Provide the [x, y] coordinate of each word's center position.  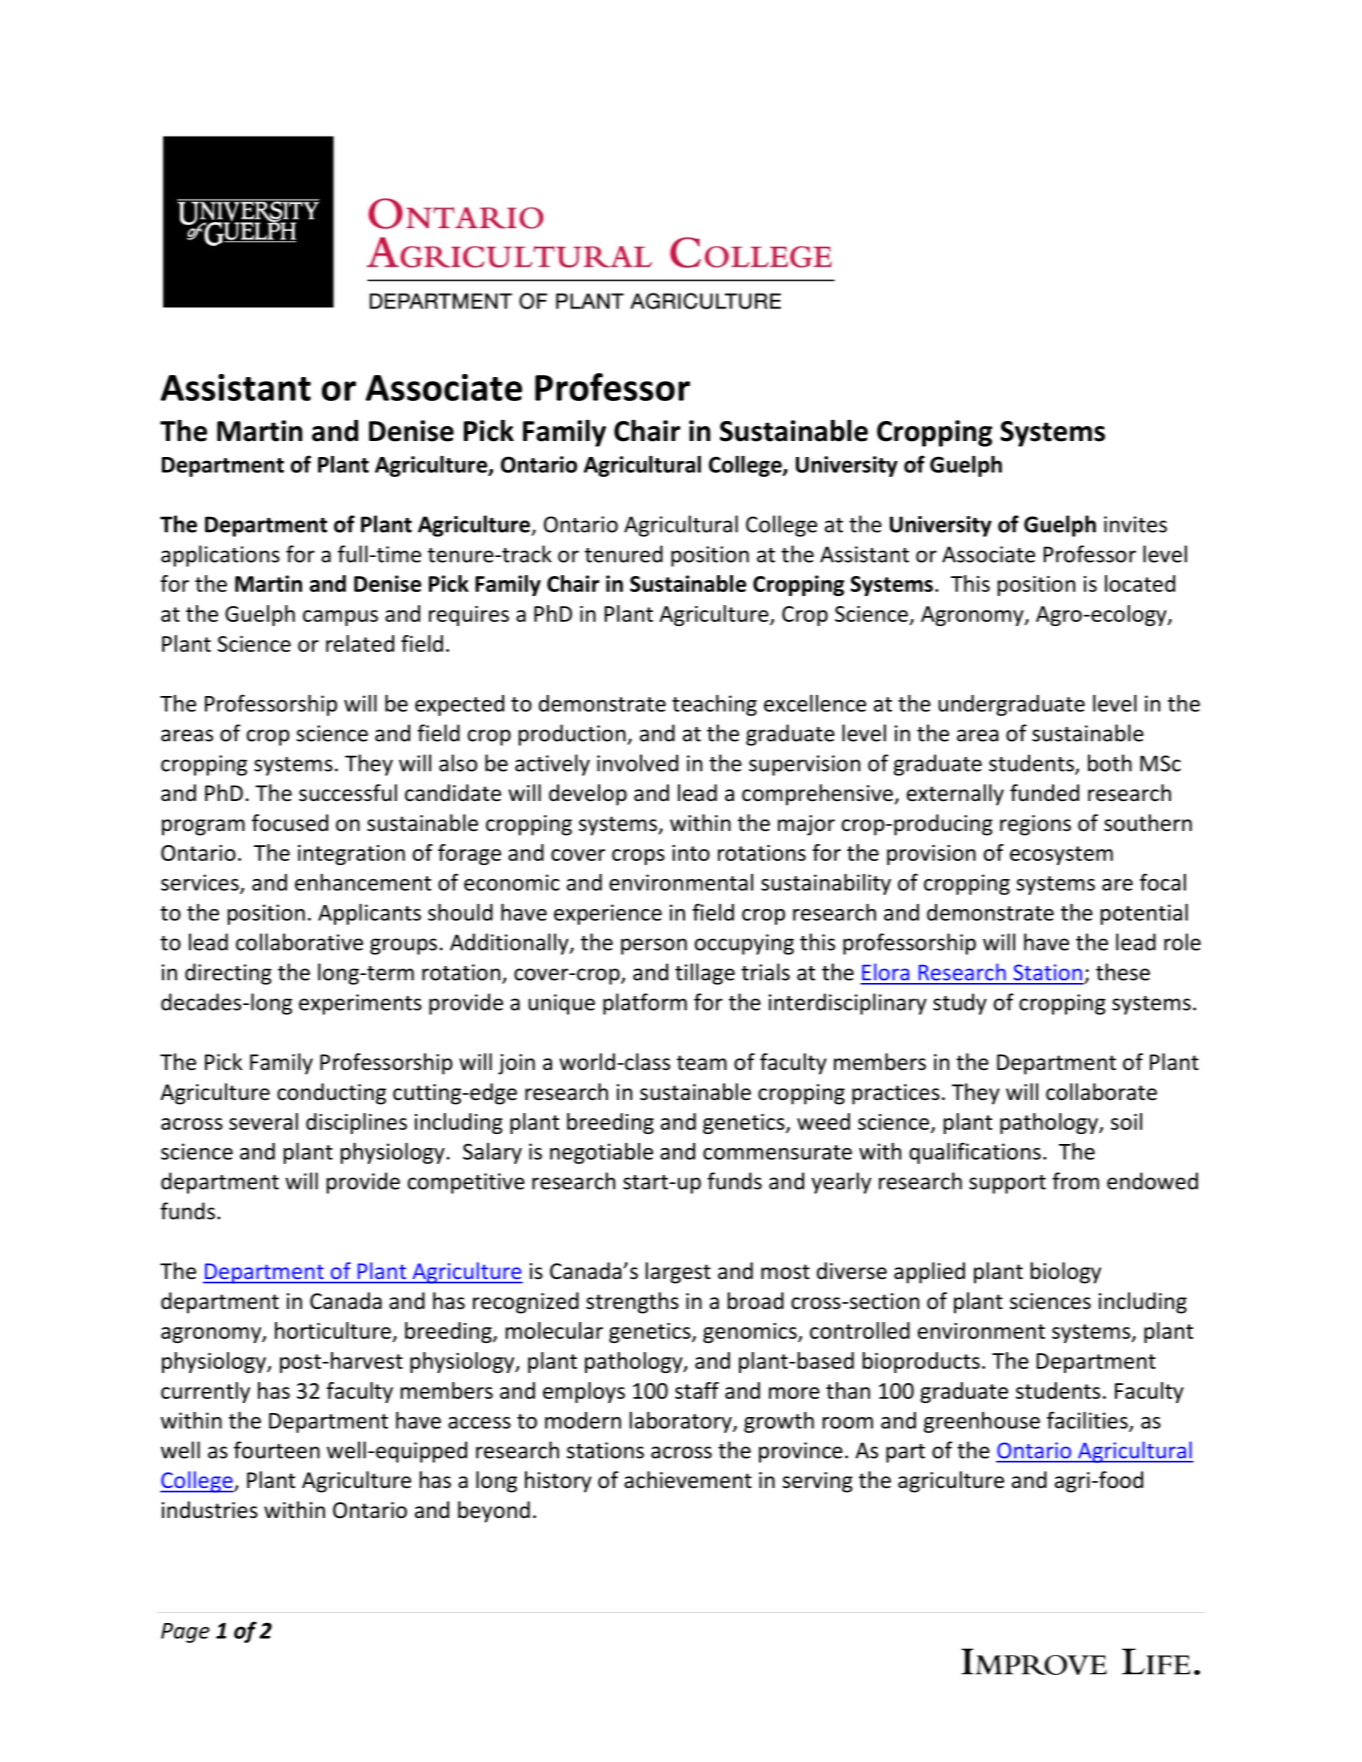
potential [1144, 914]
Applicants [369, 914]
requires [469, 616]
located [1140, 583]
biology [1066, 1273]
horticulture [334, 1332]
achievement [688, 1480]
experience [608, 914]
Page [185, 1633]
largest [678, 1273]
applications [220, 556]
